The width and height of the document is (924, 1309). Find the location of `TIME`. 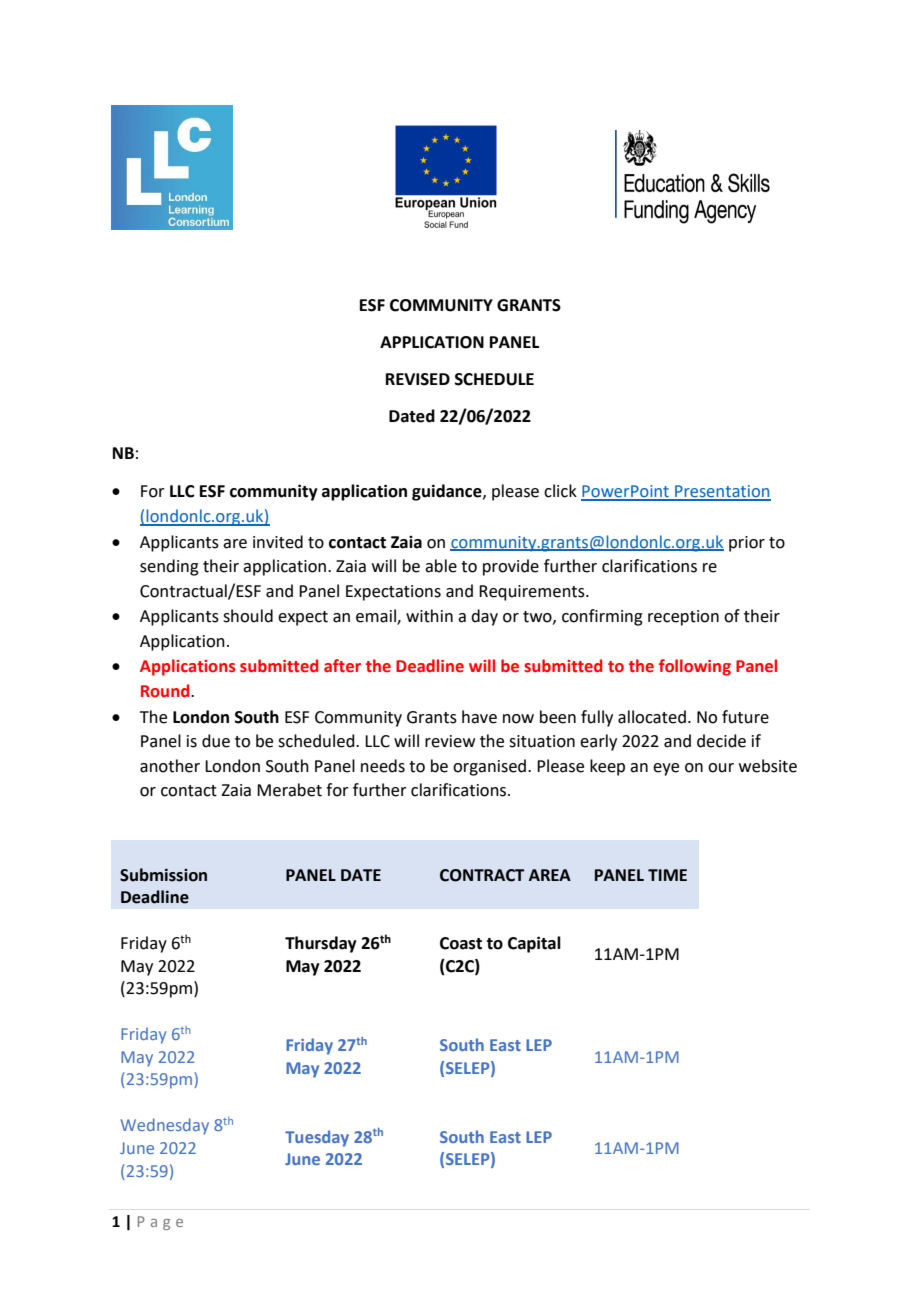

TIME is located at coordinates (667, 875).
